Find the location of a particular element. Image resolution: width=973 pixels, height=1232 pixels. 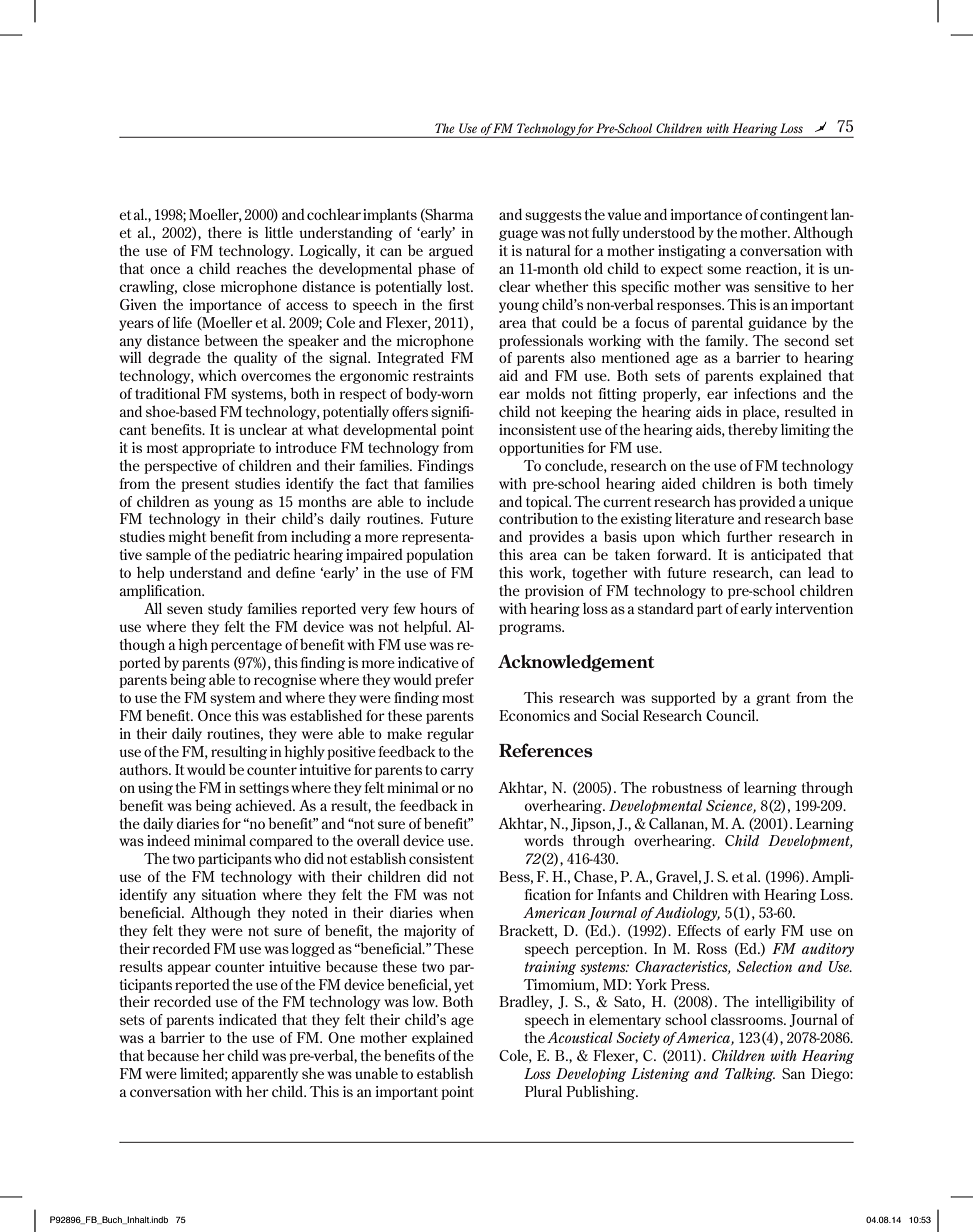

anticipated is located at coordinates (786, 556).
